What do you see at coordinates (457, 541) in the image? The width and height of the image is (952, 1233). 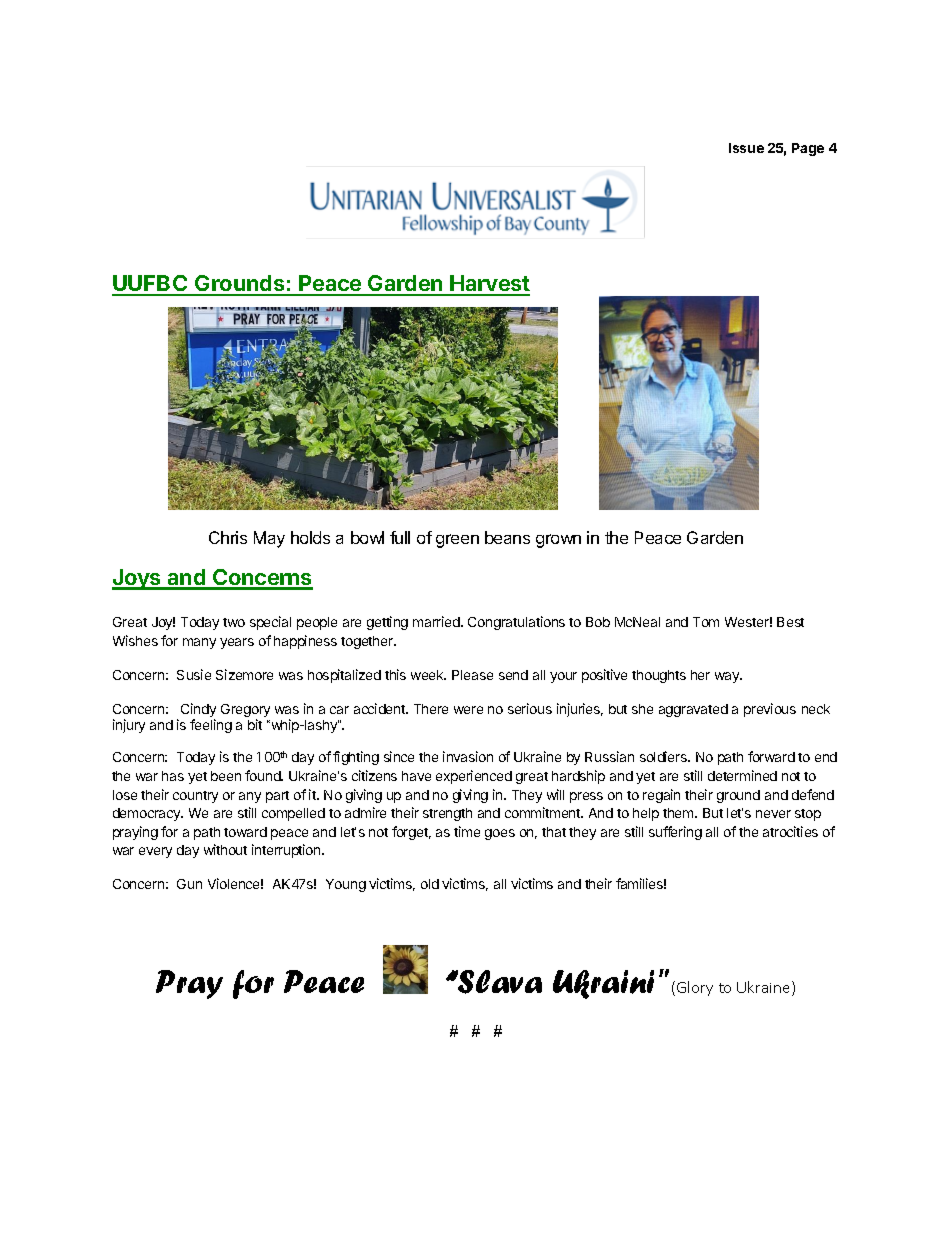 I see `green` at bounding box center [457, 541].
